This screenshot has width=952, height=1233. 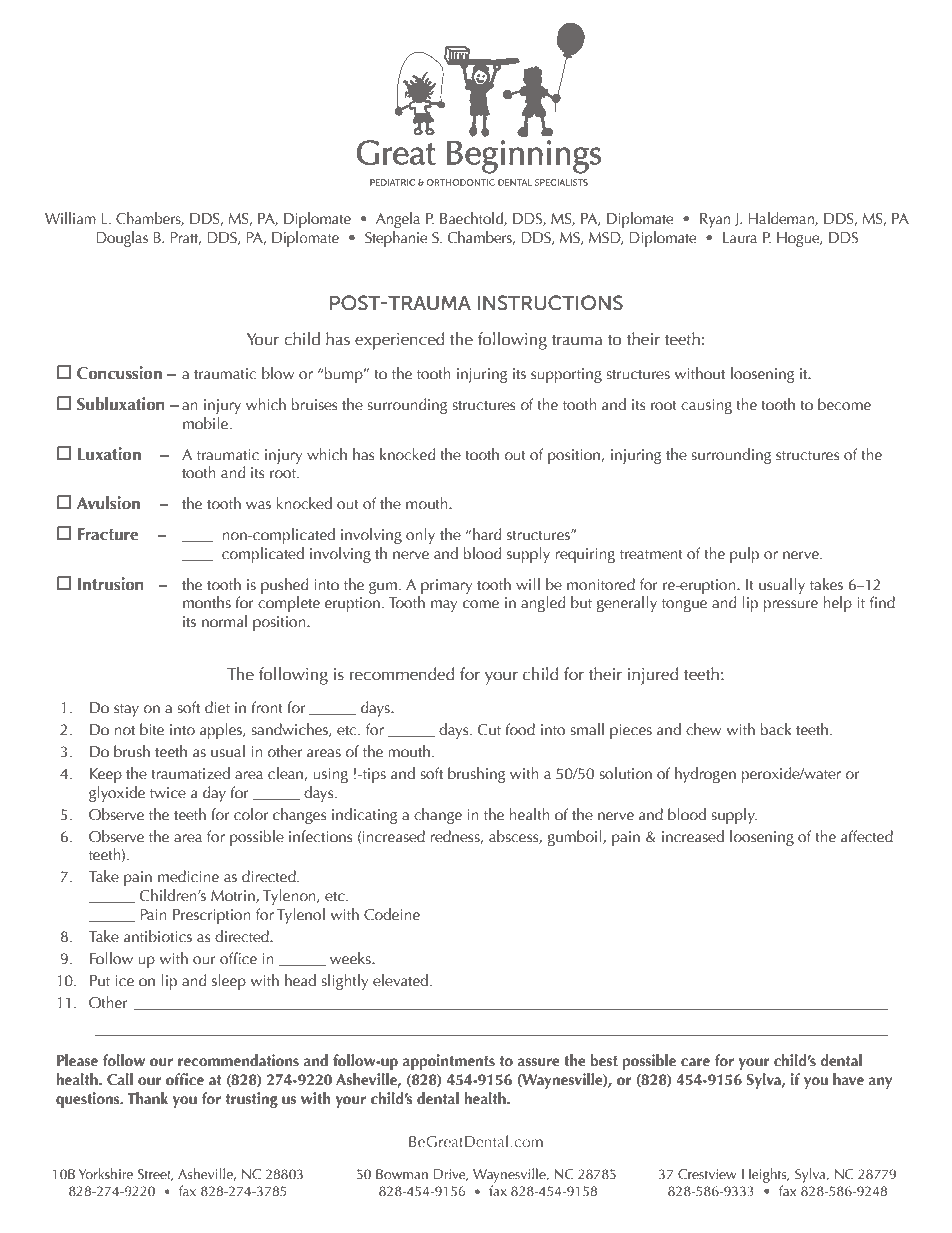 I want to click on Yorkshire, so click(x=106, y=1173).
